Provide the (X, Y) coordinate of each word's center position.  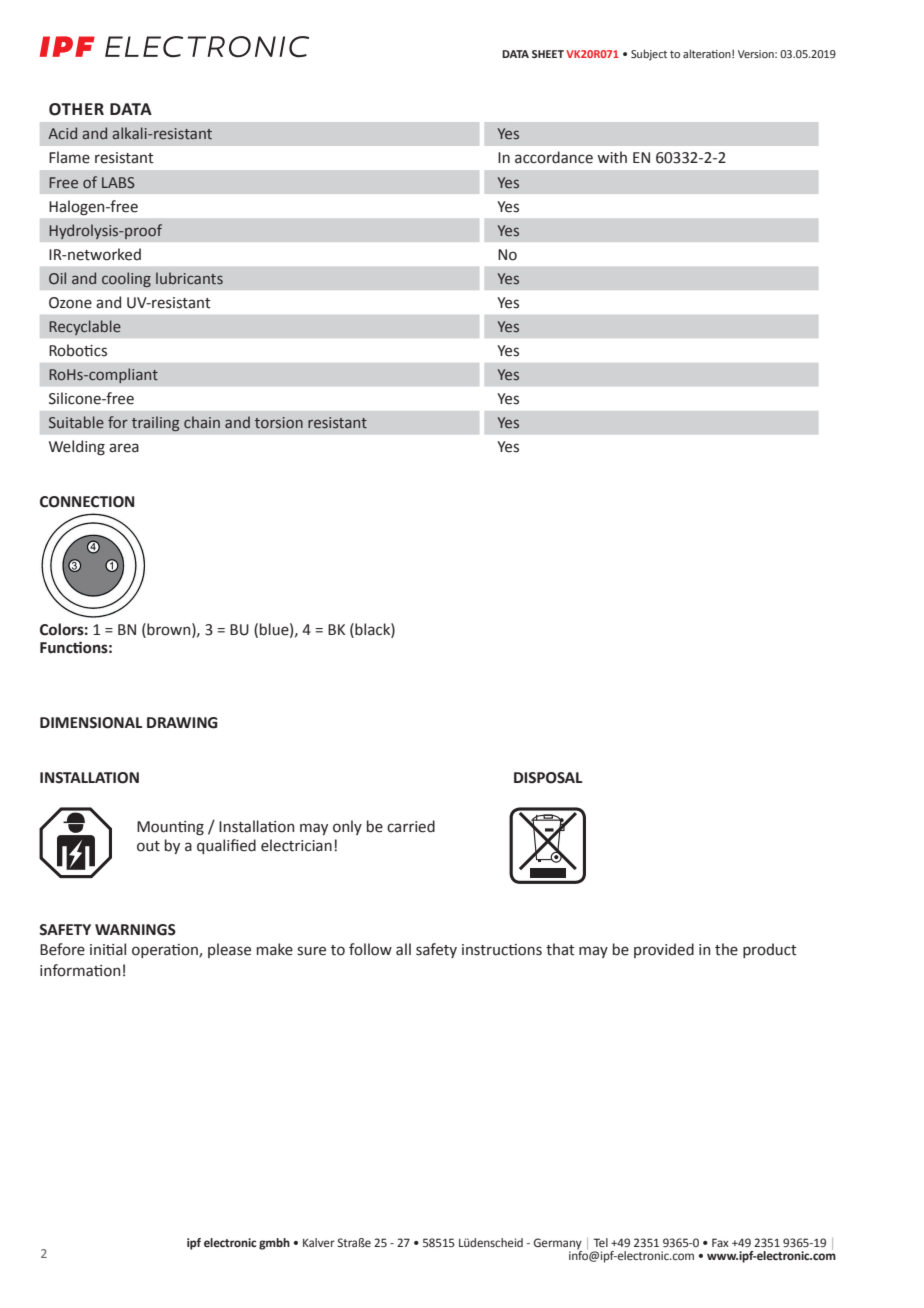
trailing (156, 423)
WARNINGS (135, 930)
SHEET (548, 54)
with (612, 157)
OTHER (76, 109)
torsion (279, 422)
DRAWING (182, 723)
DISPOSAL (548, 778)
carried (411, 826)
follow (370, 949)
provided (664, 950)
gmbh (274, 1244)
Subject (649, 55)
